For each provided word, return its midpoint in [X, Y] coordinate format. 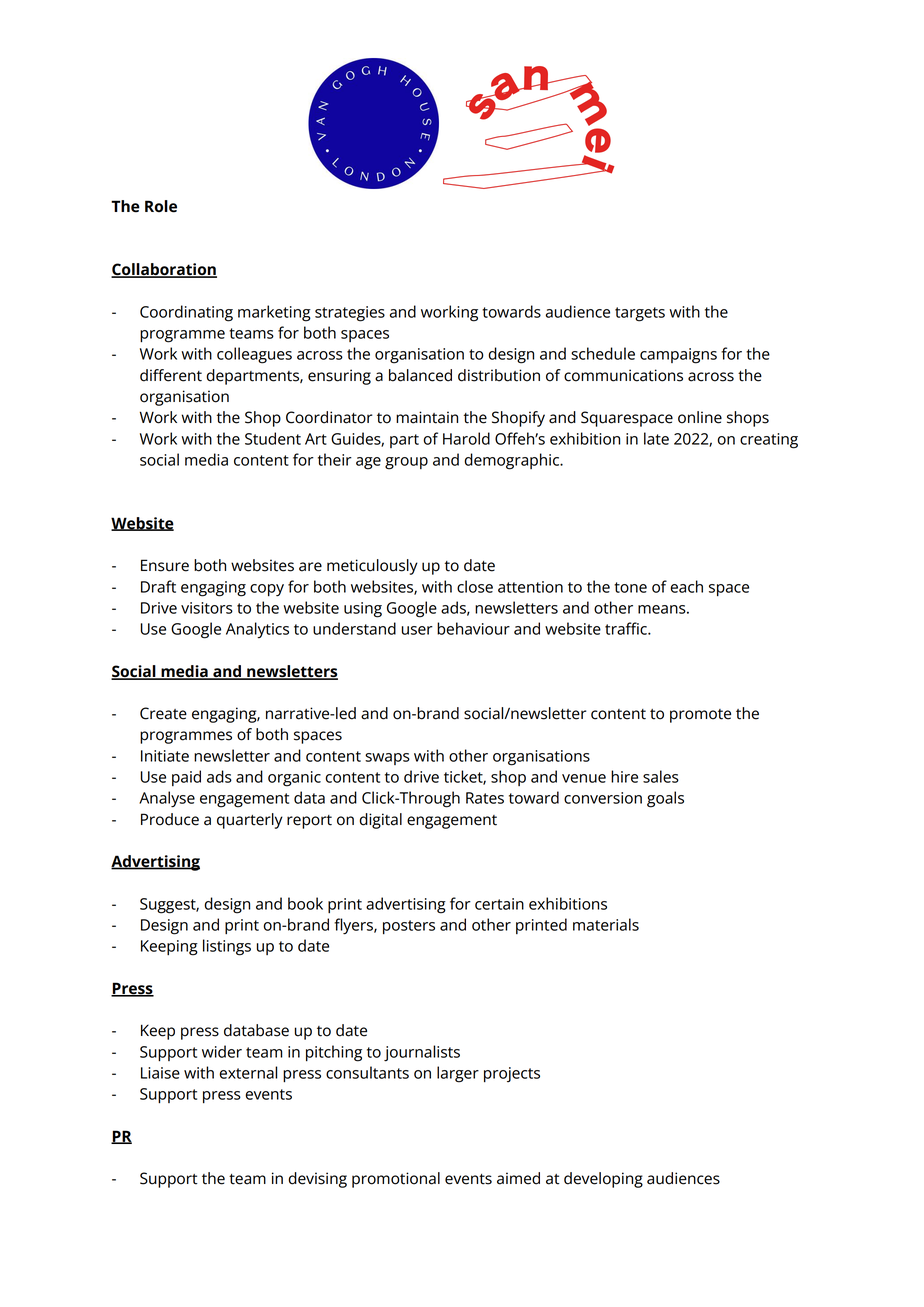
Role [161, 206]
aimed [518, 1178]
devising [317, 1180]
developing [603, 1180]
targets [640, 314]
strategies [350, 314]
